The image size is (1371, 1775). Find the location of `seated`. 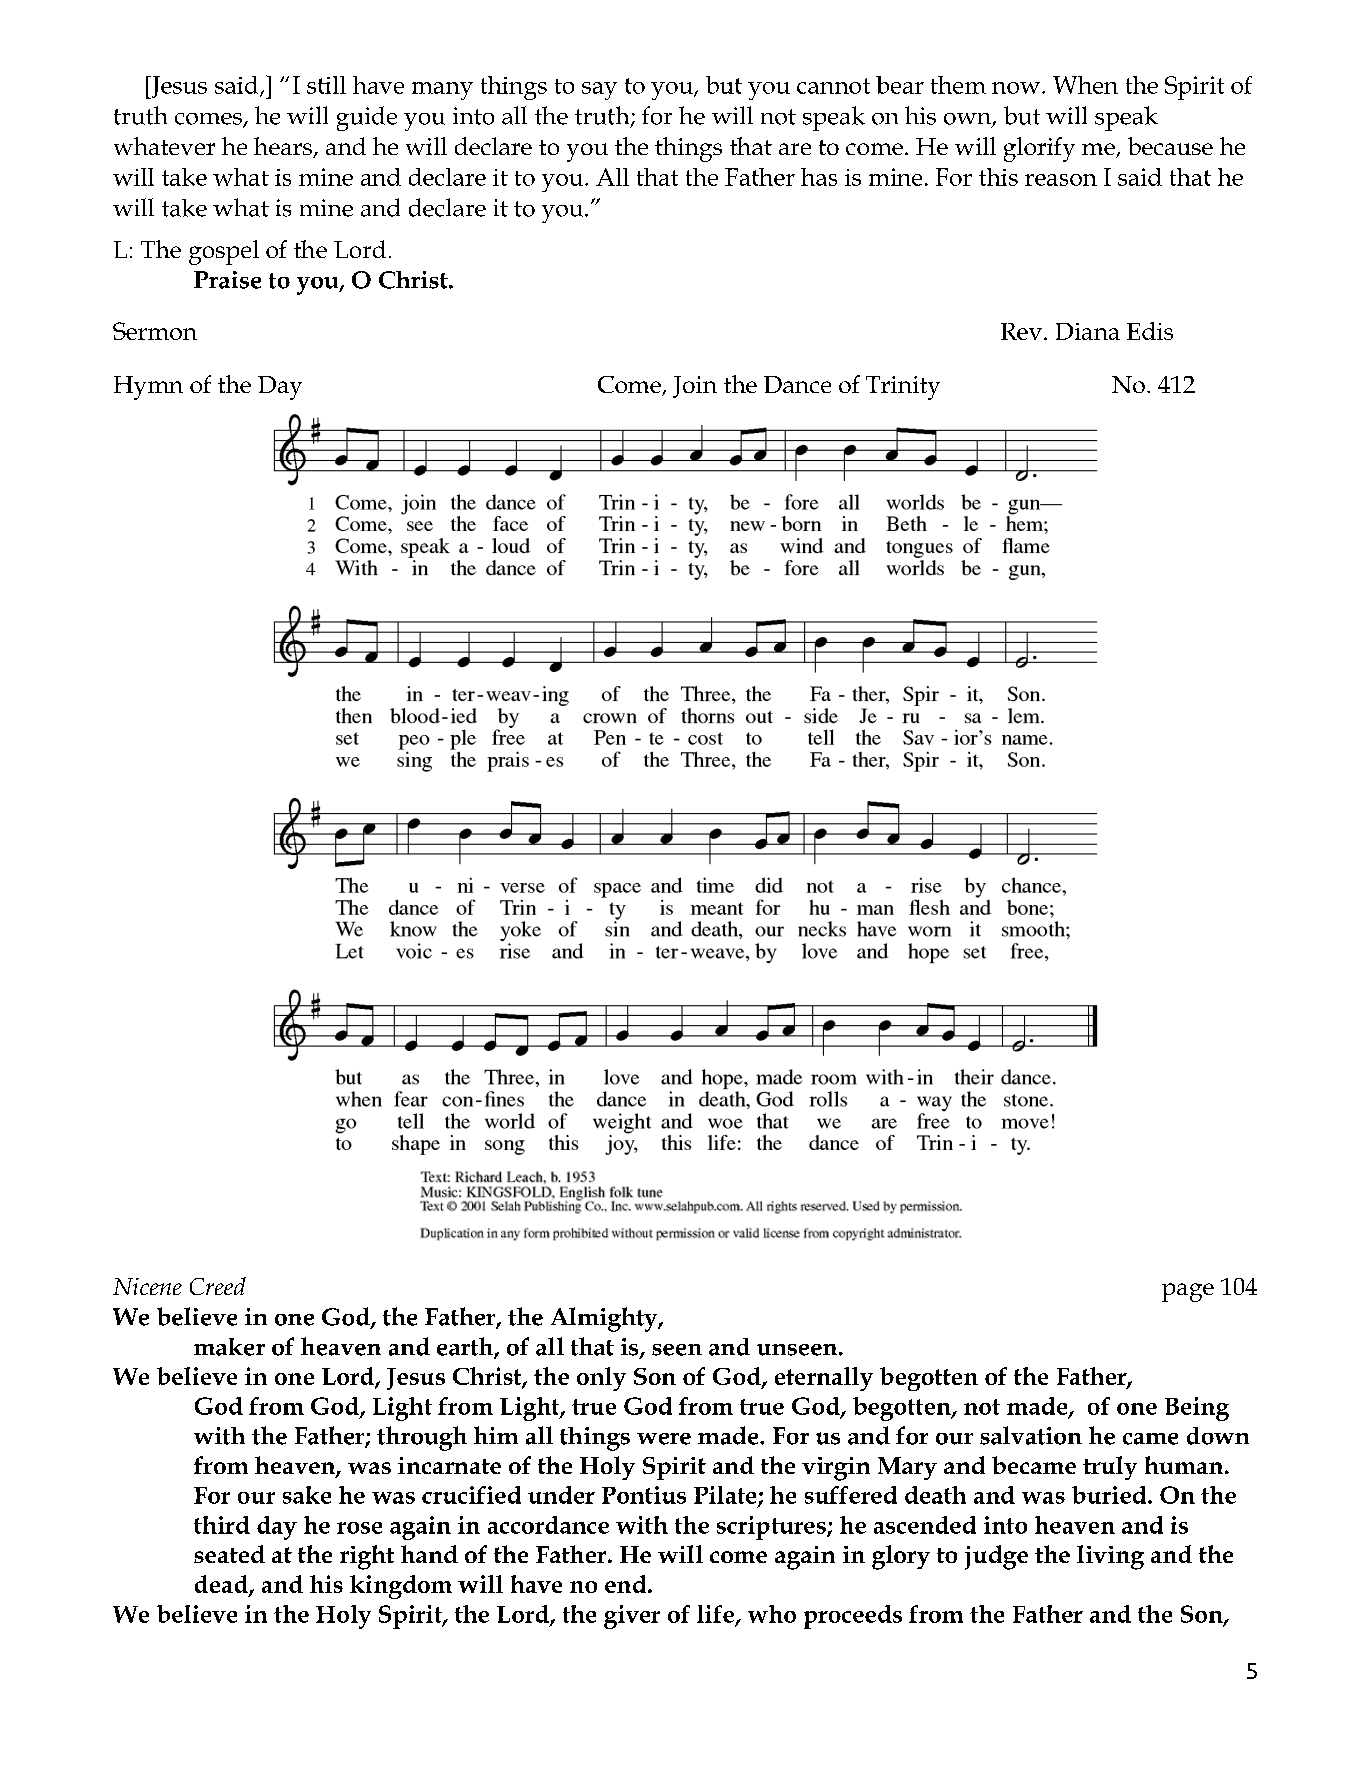

seated is located at coordinates (229, 1554).
